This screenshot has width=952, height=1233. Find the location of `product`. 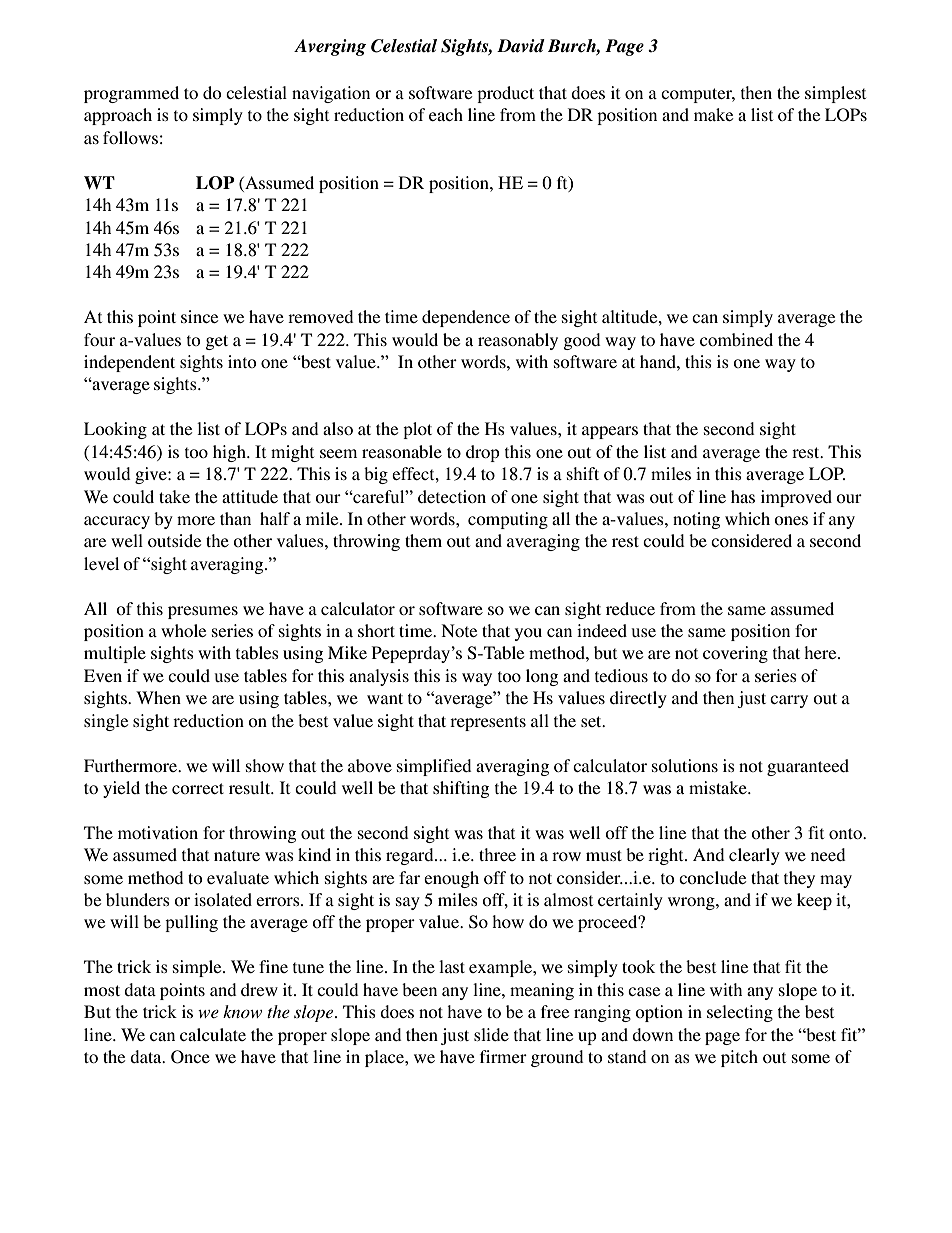

product is located at coordinates (505, 94).
